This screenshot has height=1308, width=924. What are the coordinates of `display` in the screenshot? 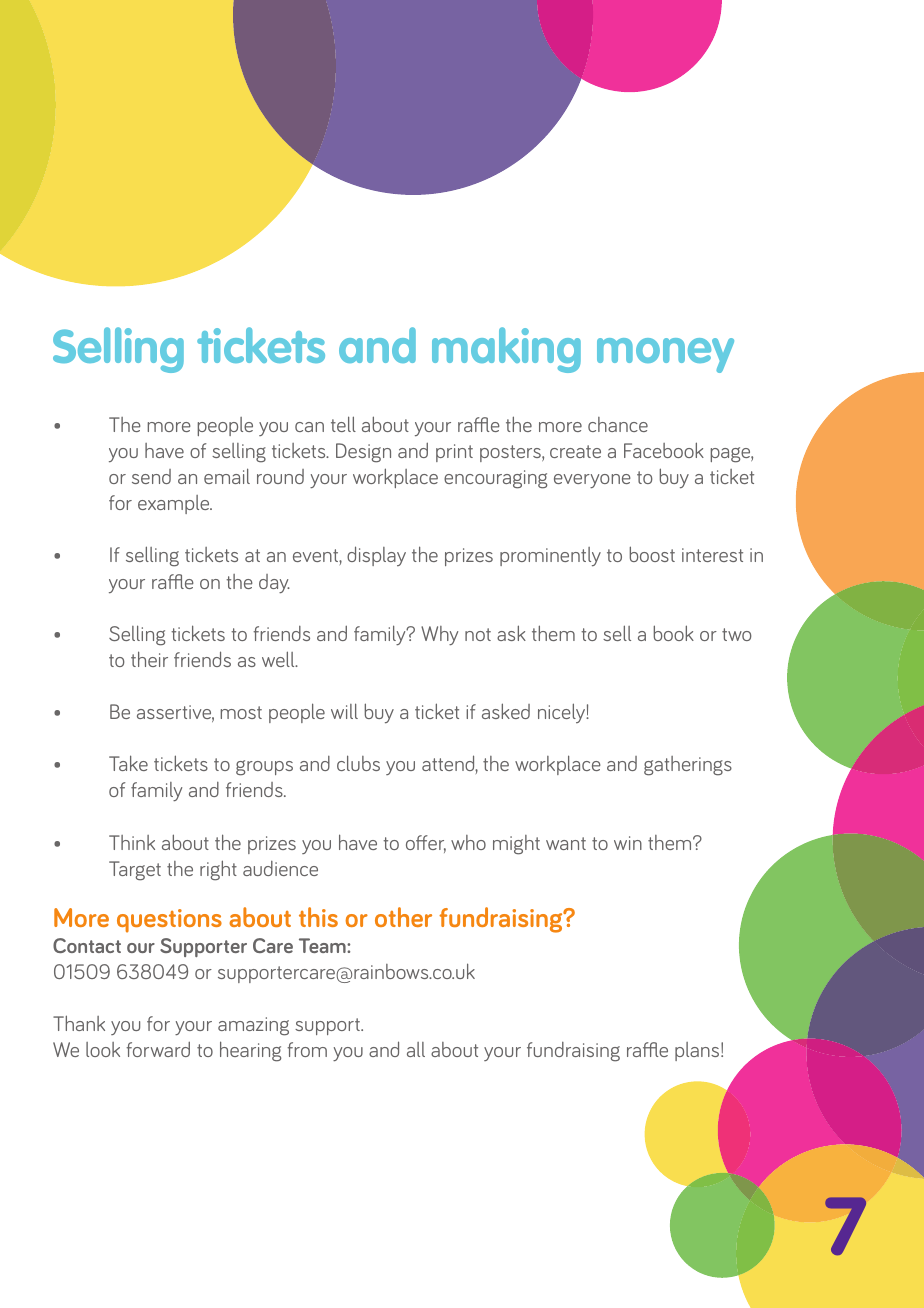 It's located at (376, 556).
